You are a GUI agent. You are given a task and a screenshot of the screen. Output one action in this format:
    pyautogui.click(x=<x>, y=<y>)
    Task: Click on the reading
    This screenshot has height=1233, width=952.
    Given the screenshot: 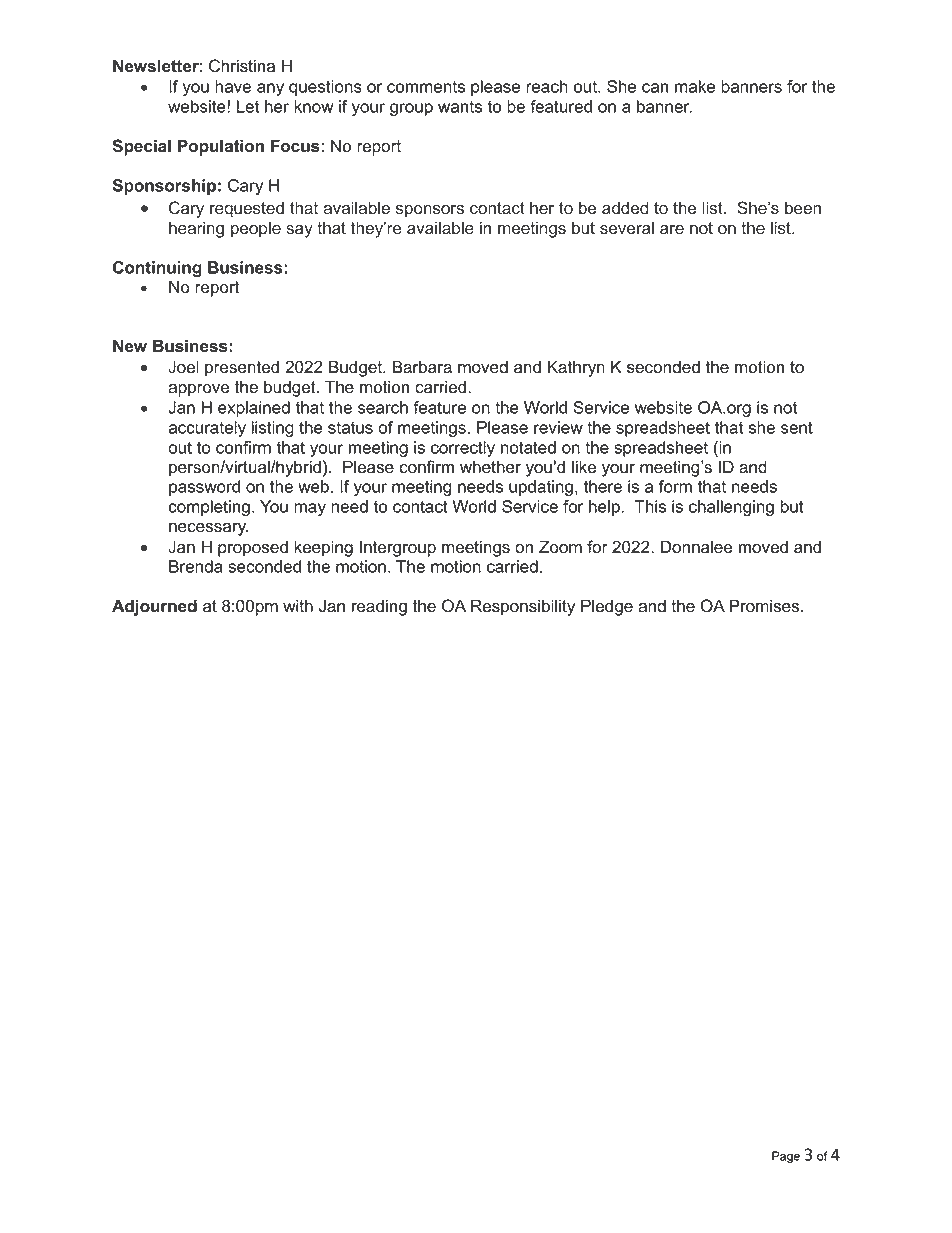 What is the action you would take?
    pyautogui.click(x=379, y=607)
